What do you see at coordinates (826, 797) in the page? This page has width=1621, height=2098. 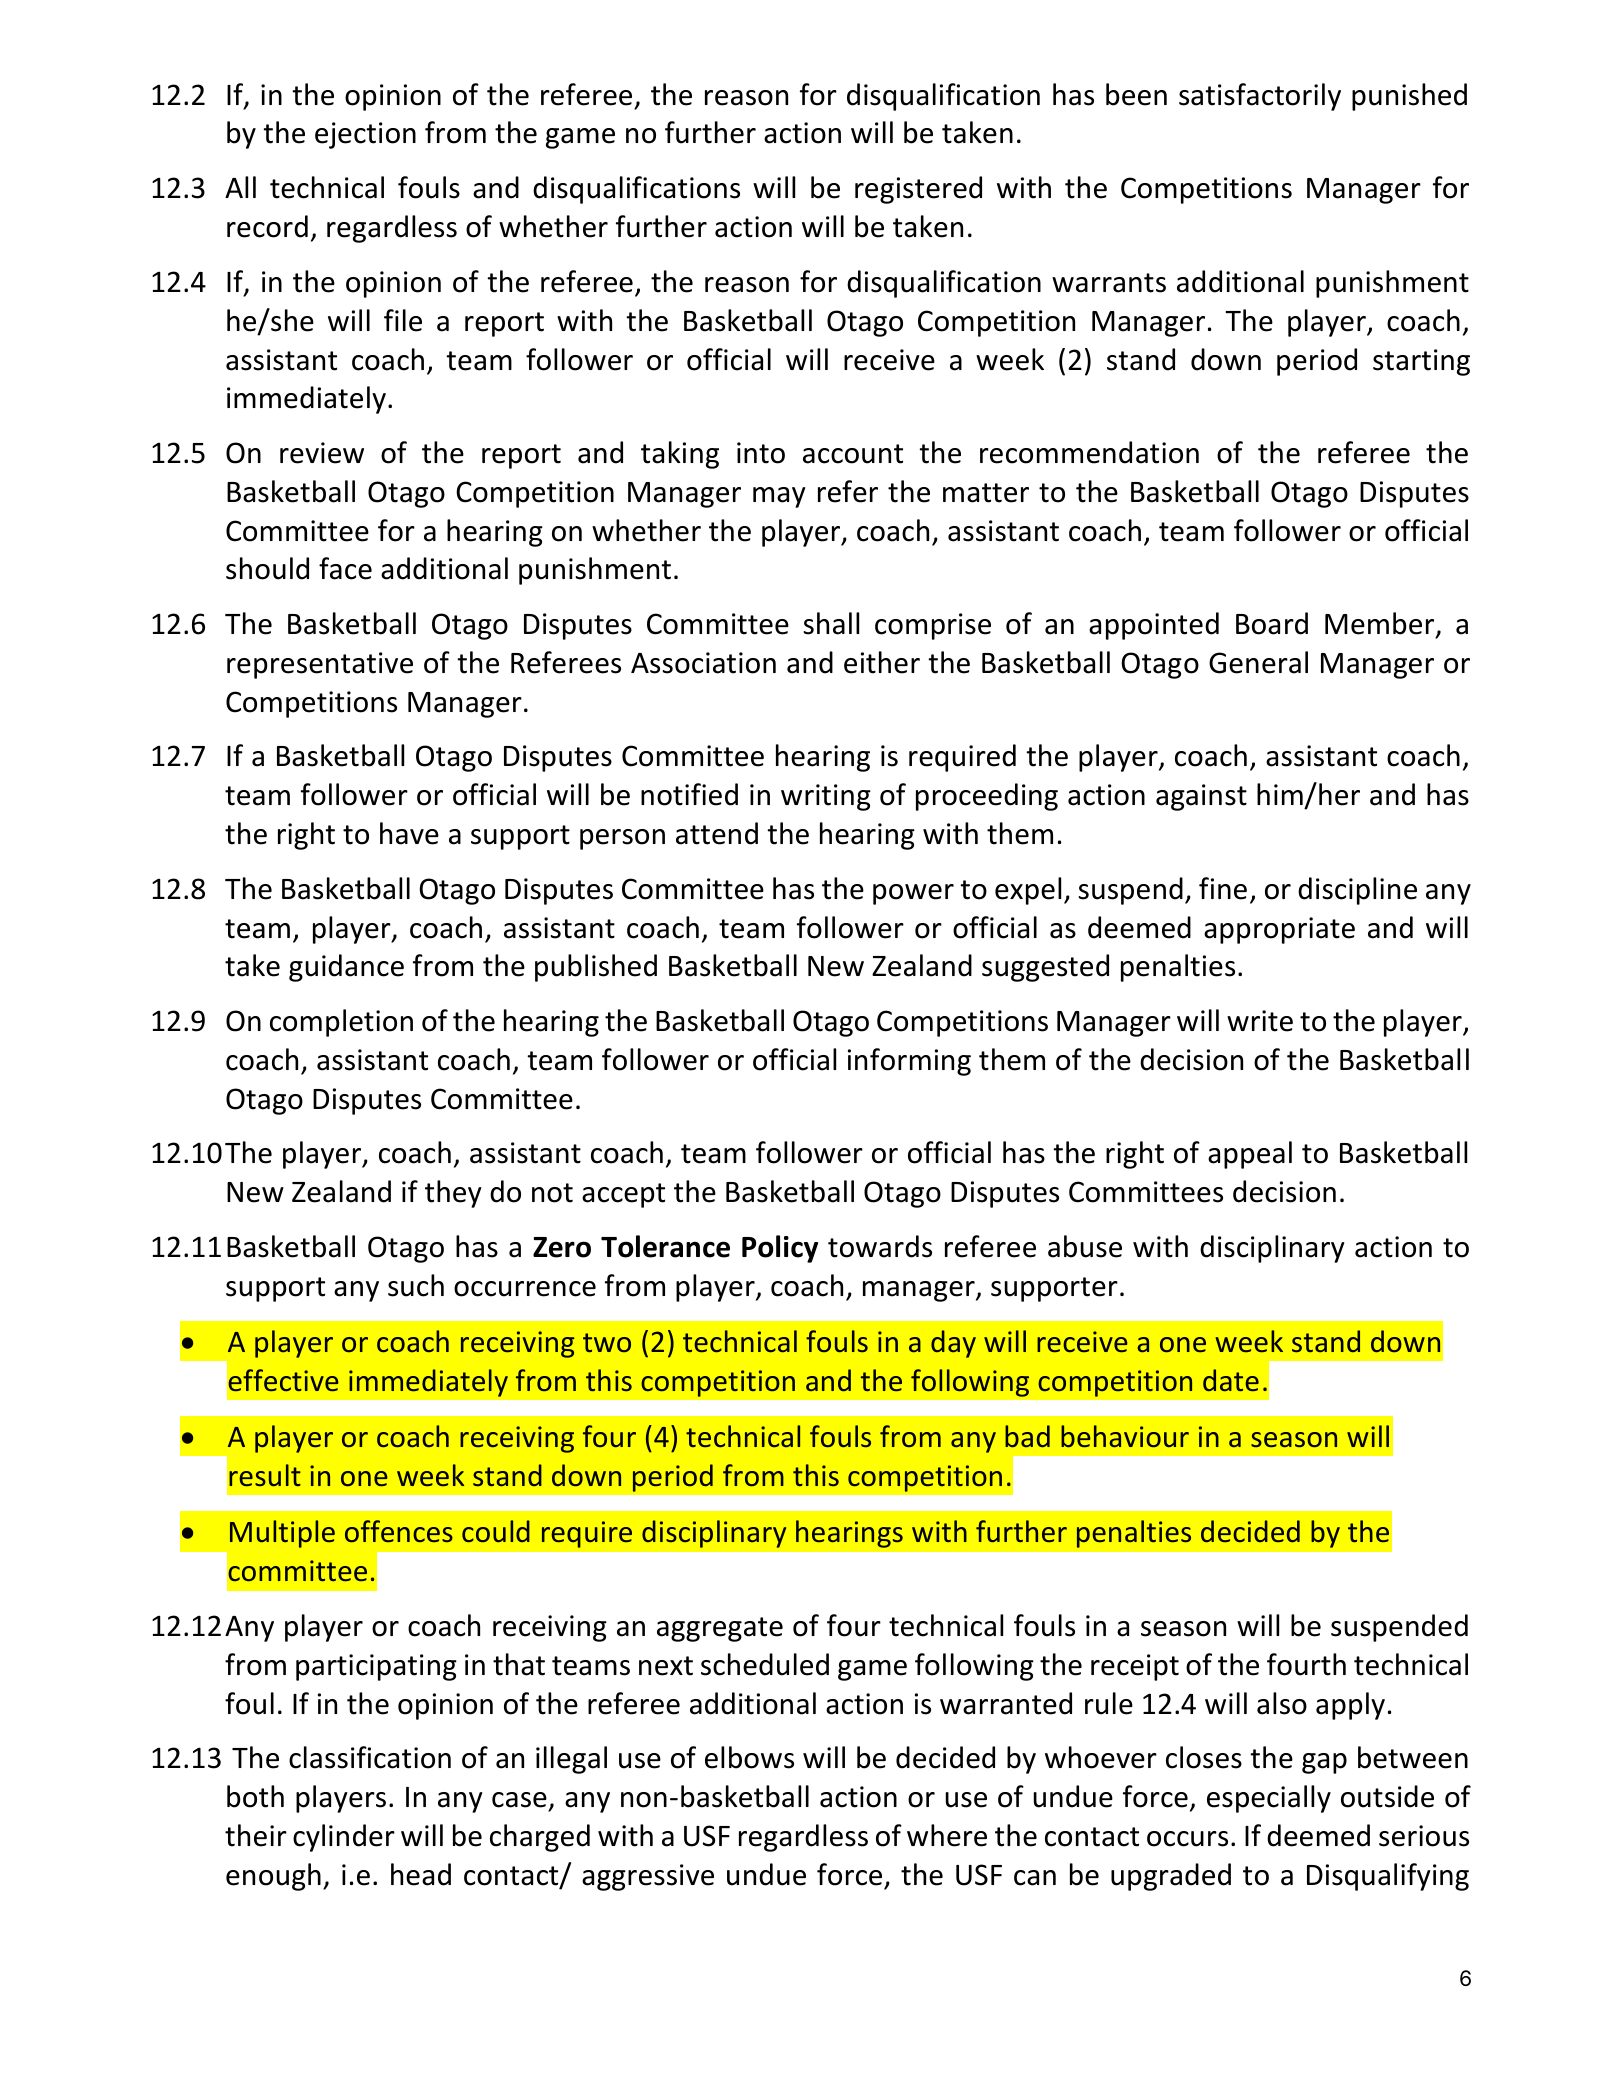 I see `writing` at bounding box center [826, 797].
